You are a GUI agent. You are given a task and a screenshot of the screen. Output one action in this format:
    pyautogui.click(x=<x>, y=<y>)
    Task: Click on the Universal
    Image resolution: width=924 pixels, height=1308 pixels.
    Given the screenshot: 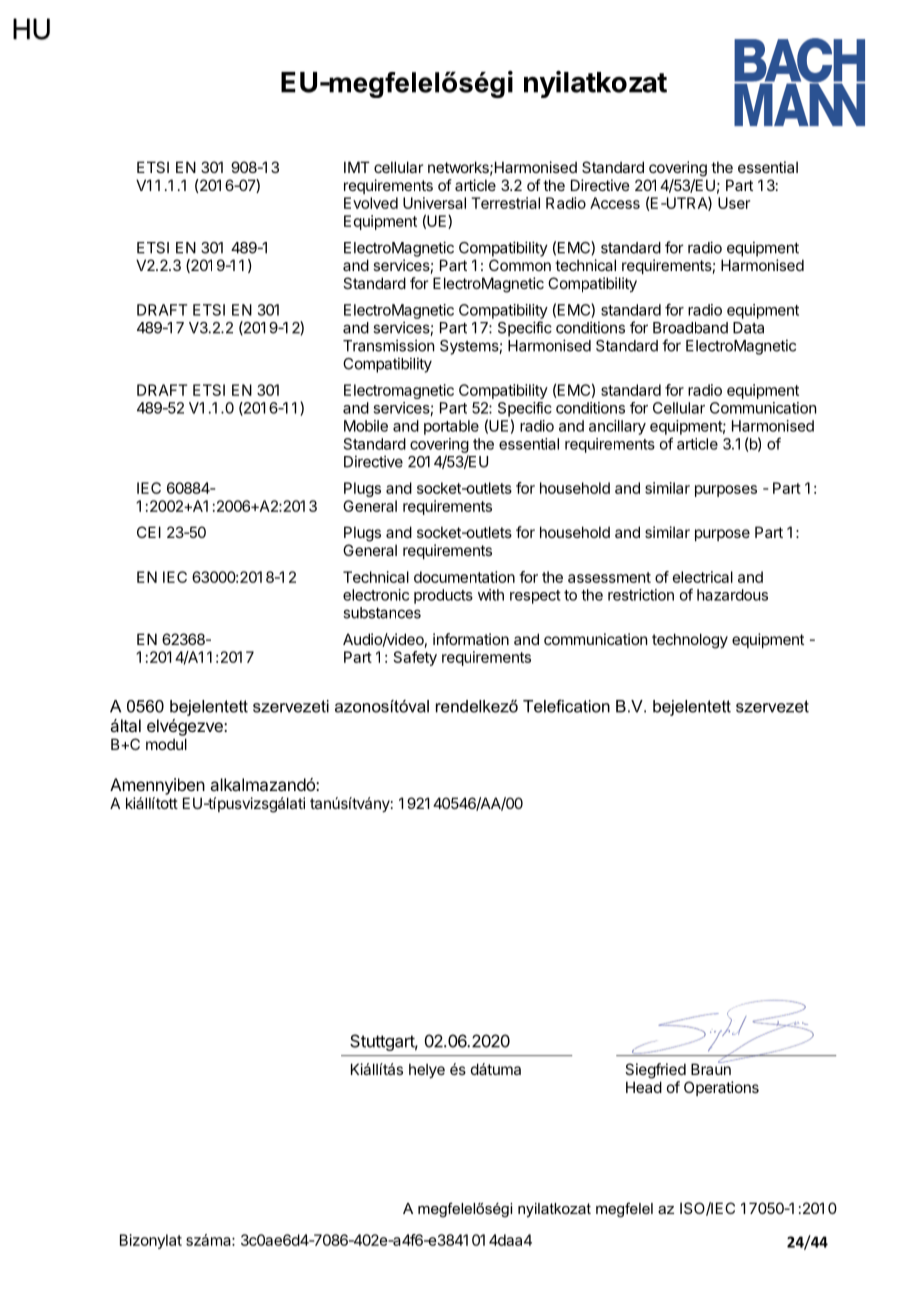 What is the action you would take?
    pyautogui.click(x=434, y=203)
